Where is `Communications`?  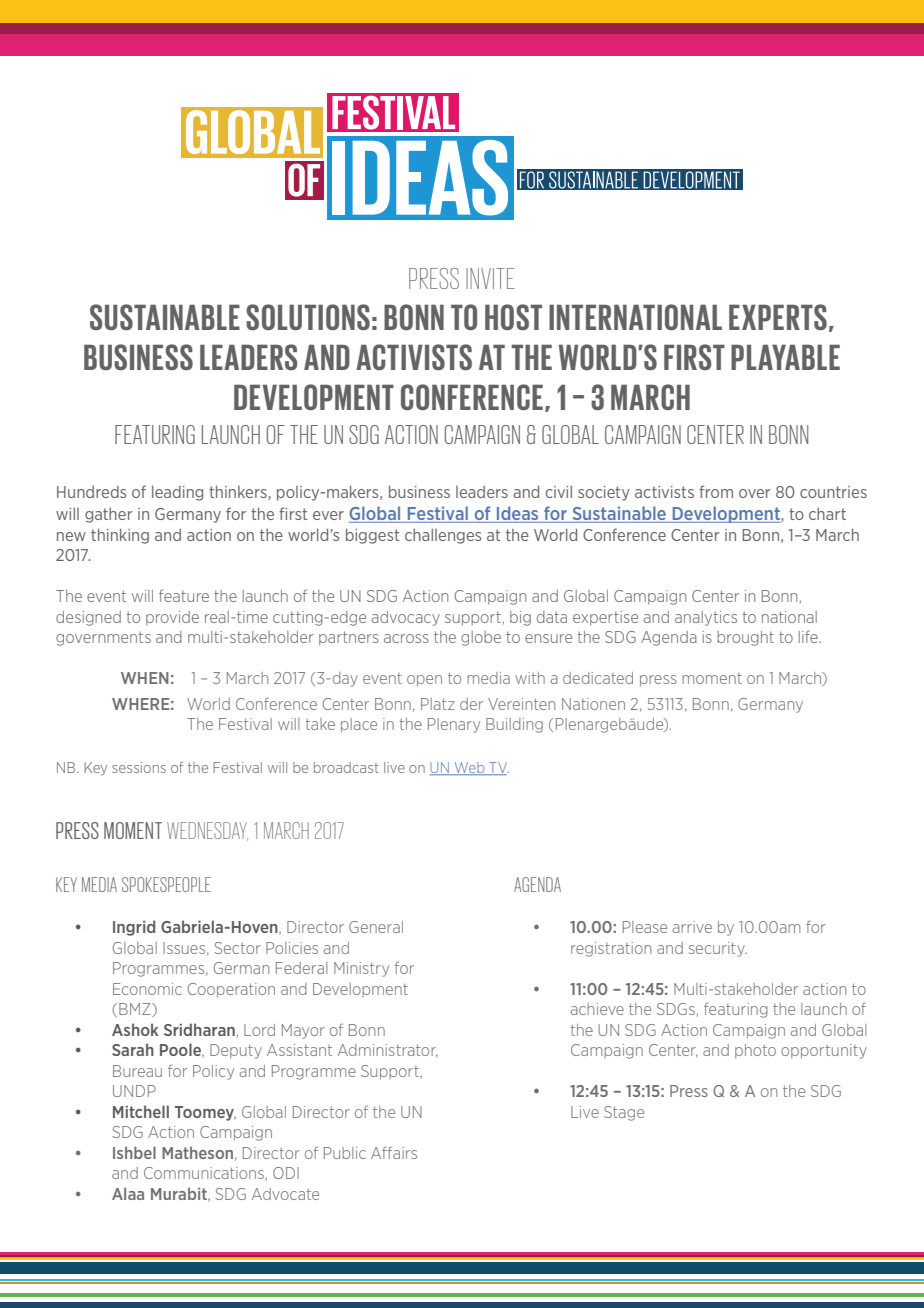 Communications is located at coordinates (204, 1173).
